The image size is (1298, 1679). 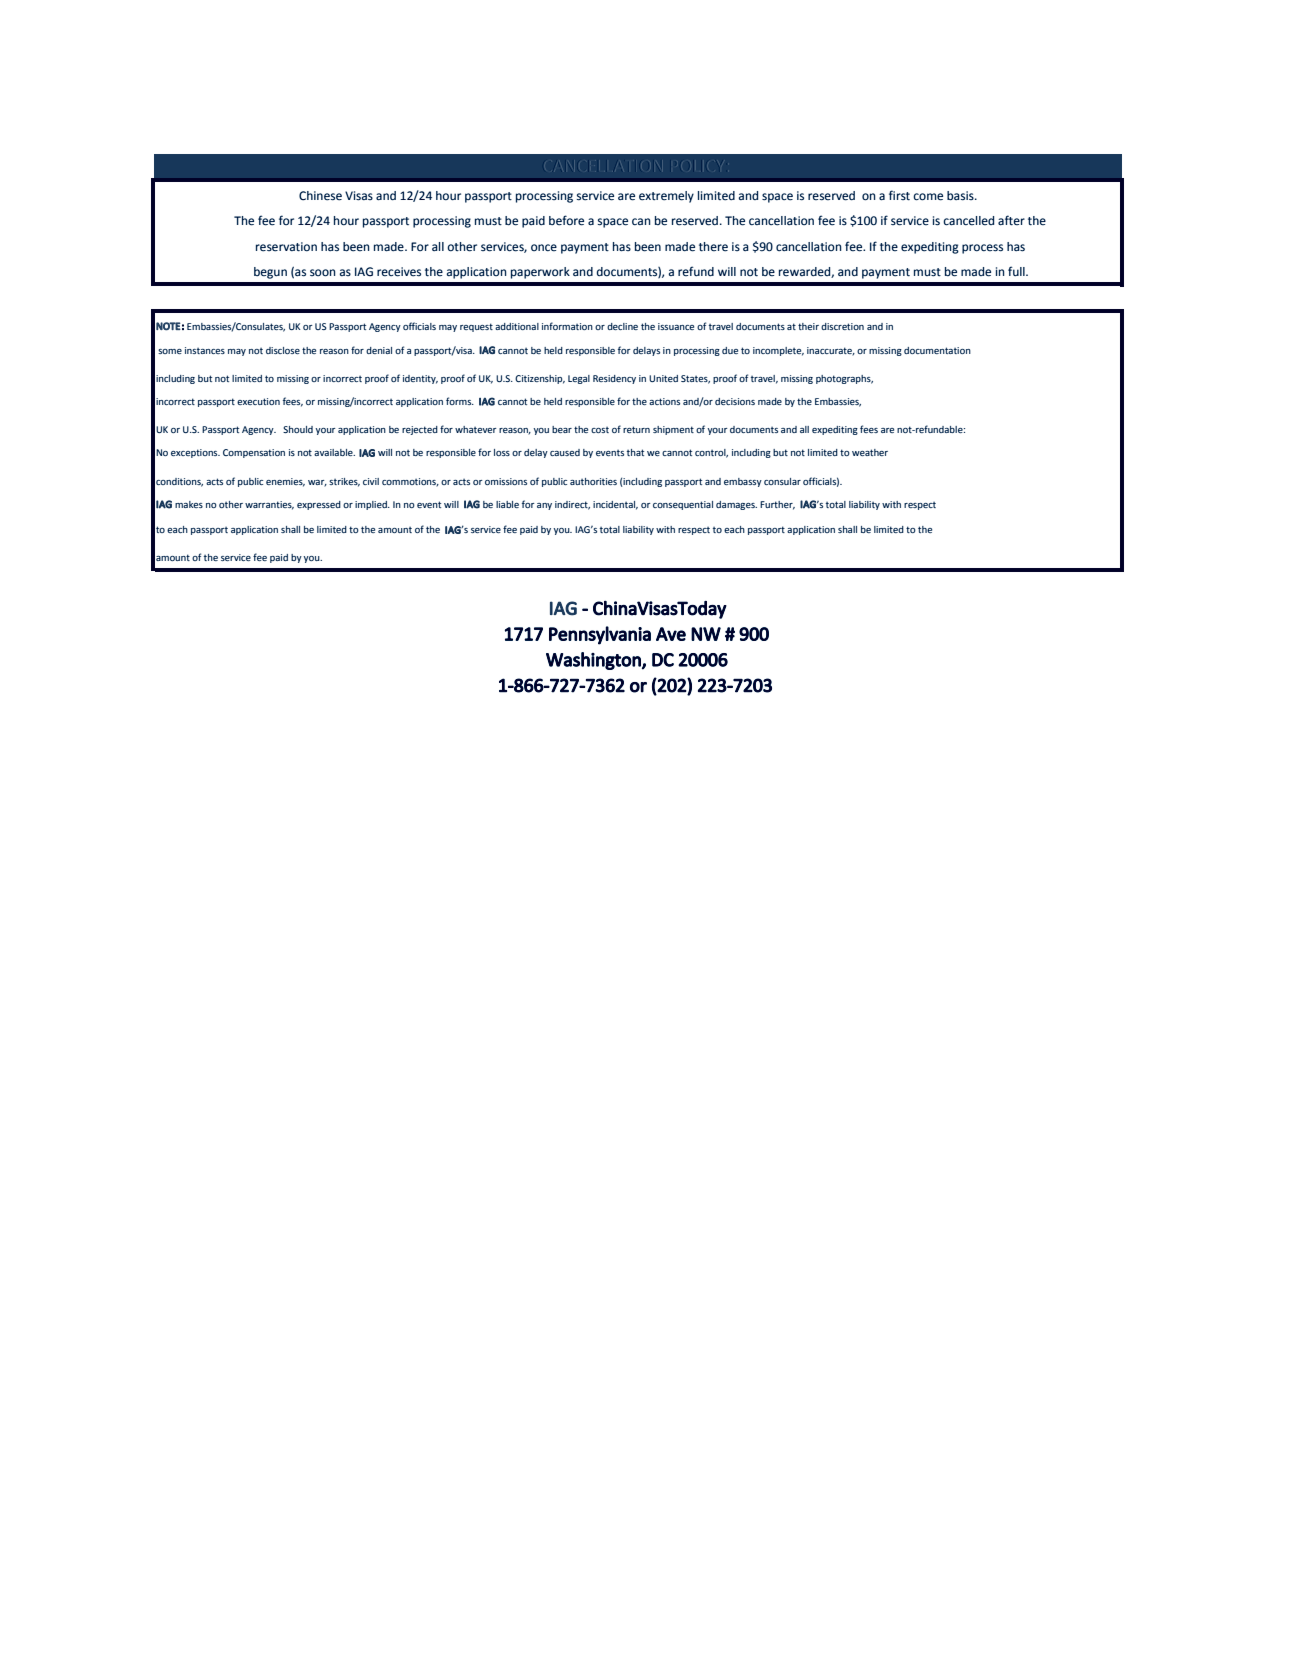 What do you see at coordinates (565, 452) in the screenshot?
I see `caused` at bounding box center [565, 452].
